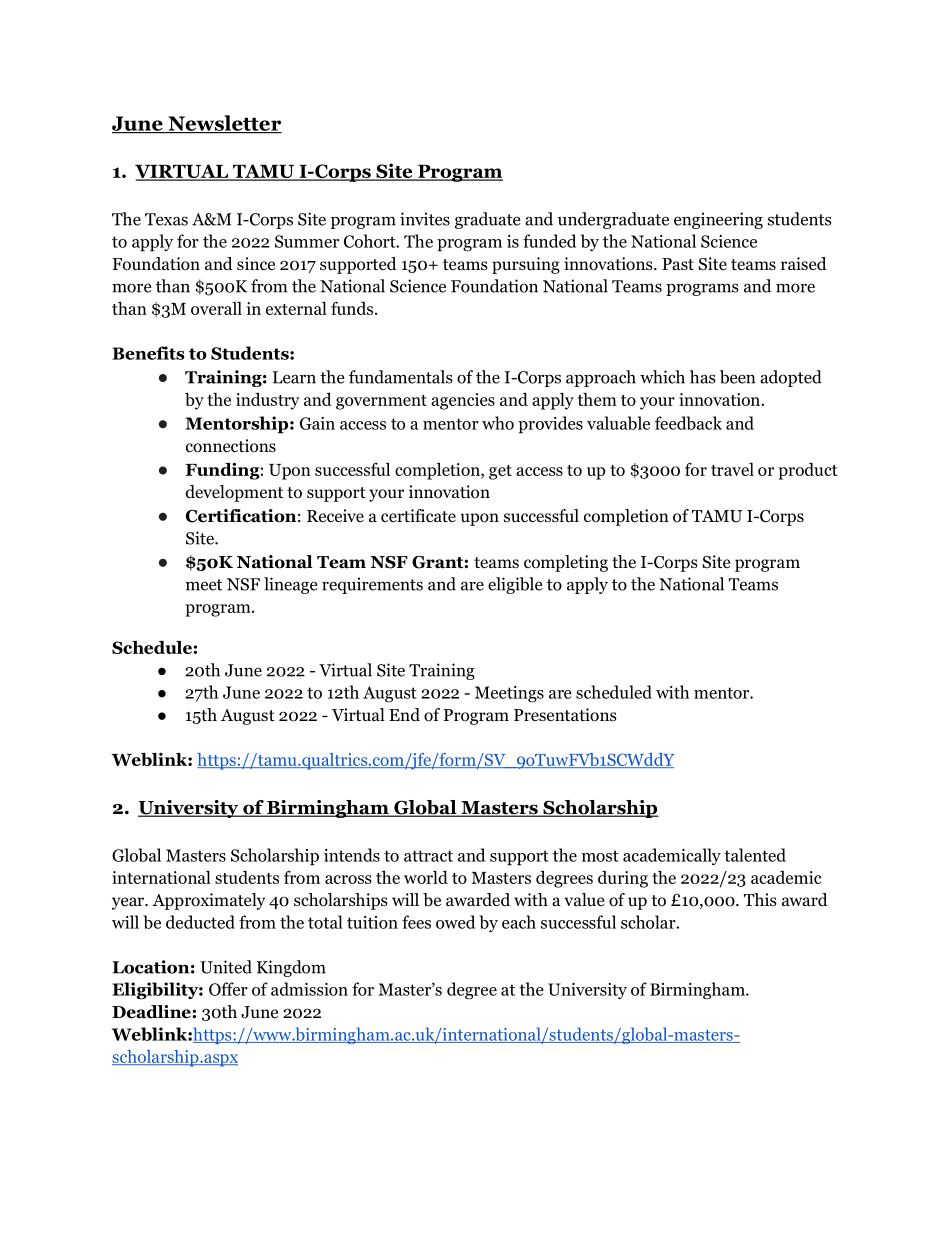 Image resolution: width=952 pixels, height=1233 pixels. I want to click on engineering, so click(718, 220).
